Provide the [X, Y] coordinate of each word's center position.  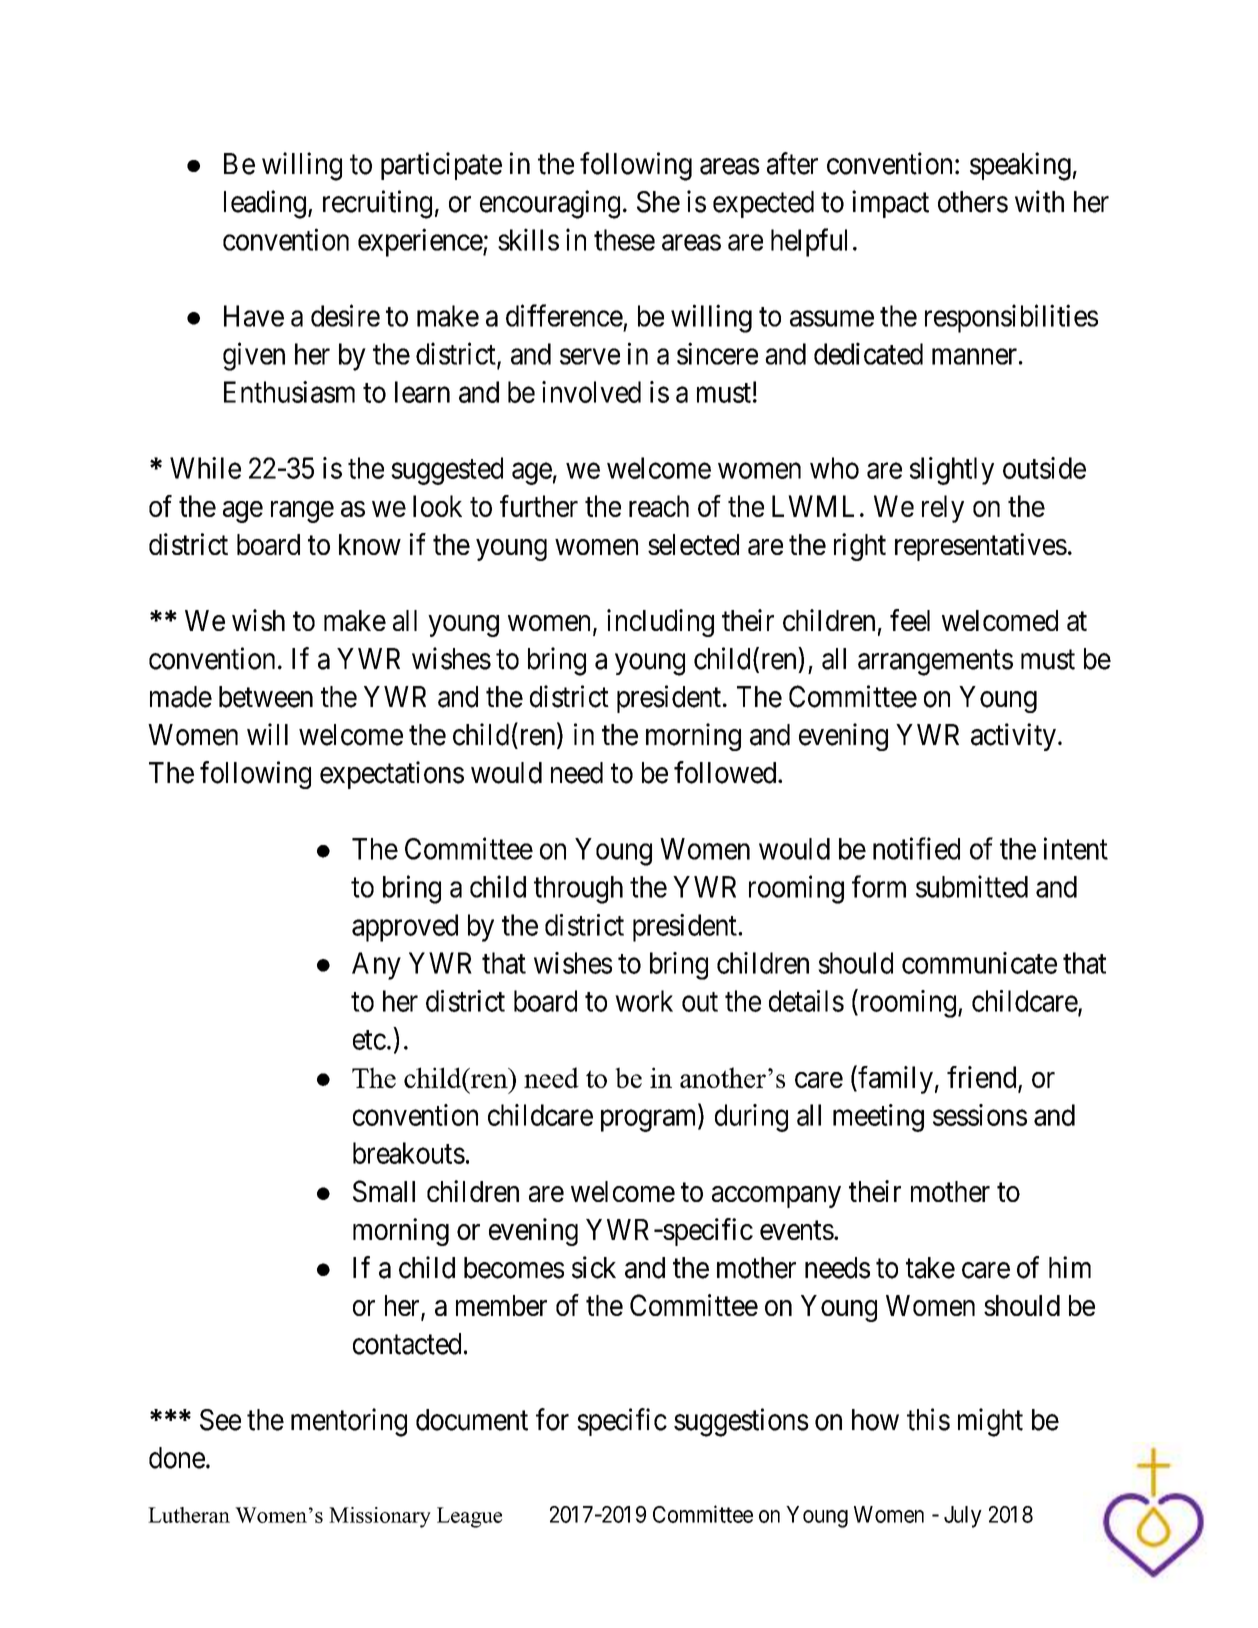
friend [981, 1077]
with [1039, 201]
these [624, 240]
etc [369, 1040]
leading [265, 204]
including [660, 623]
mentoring [349, 1422]
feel [910, 620]
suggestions [741, 1422]
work [644, 1001]
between [266, 697]
